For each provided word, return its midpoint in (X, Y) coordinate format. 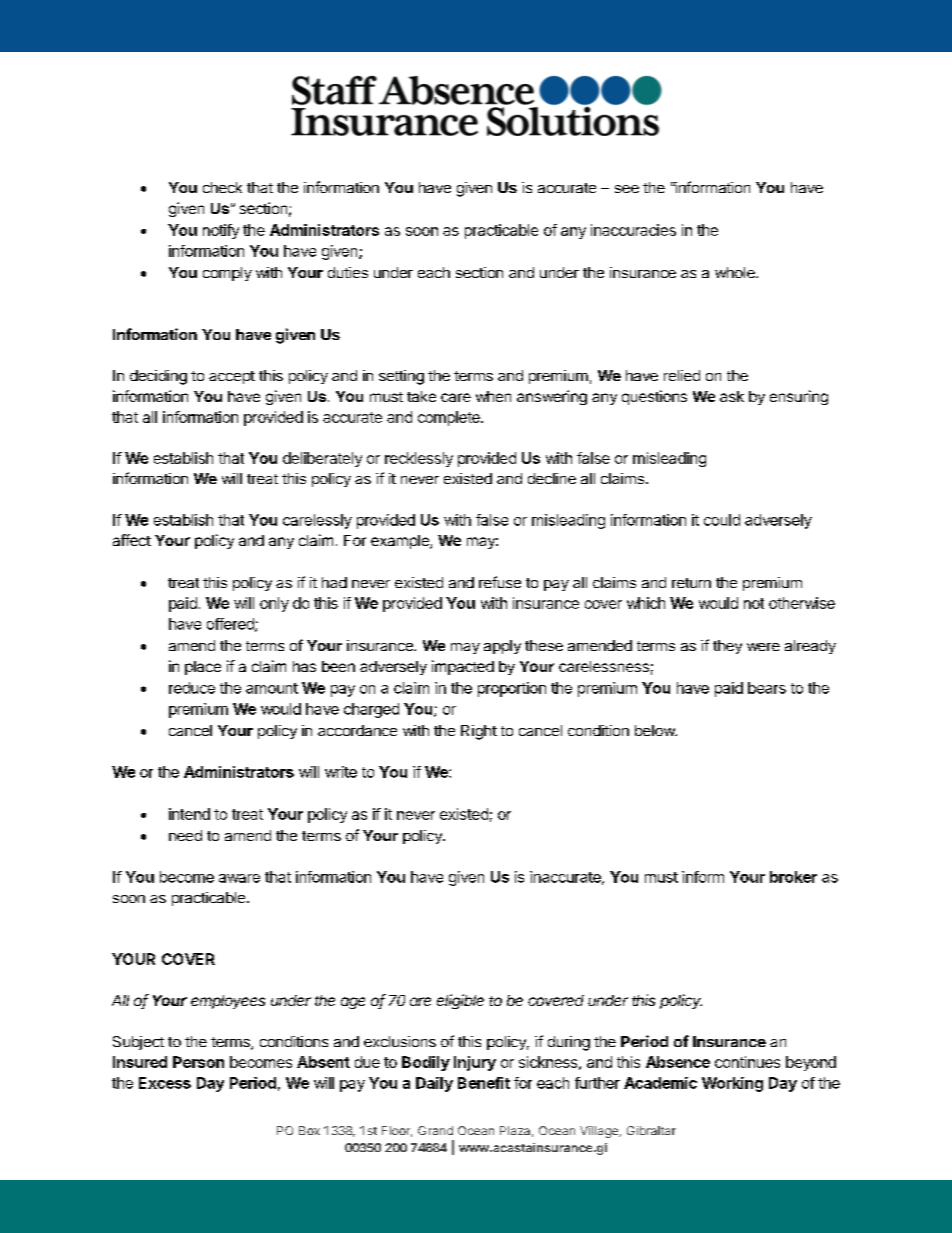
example (401, 542)
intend (189, 814)
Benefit (484, 1083)
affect (132, 540)
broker (793, 877)
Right (479, 732)
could (722, 520)
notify (221, 231)
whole (736, 272)
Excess (165, 1083)
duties (348, 272)
